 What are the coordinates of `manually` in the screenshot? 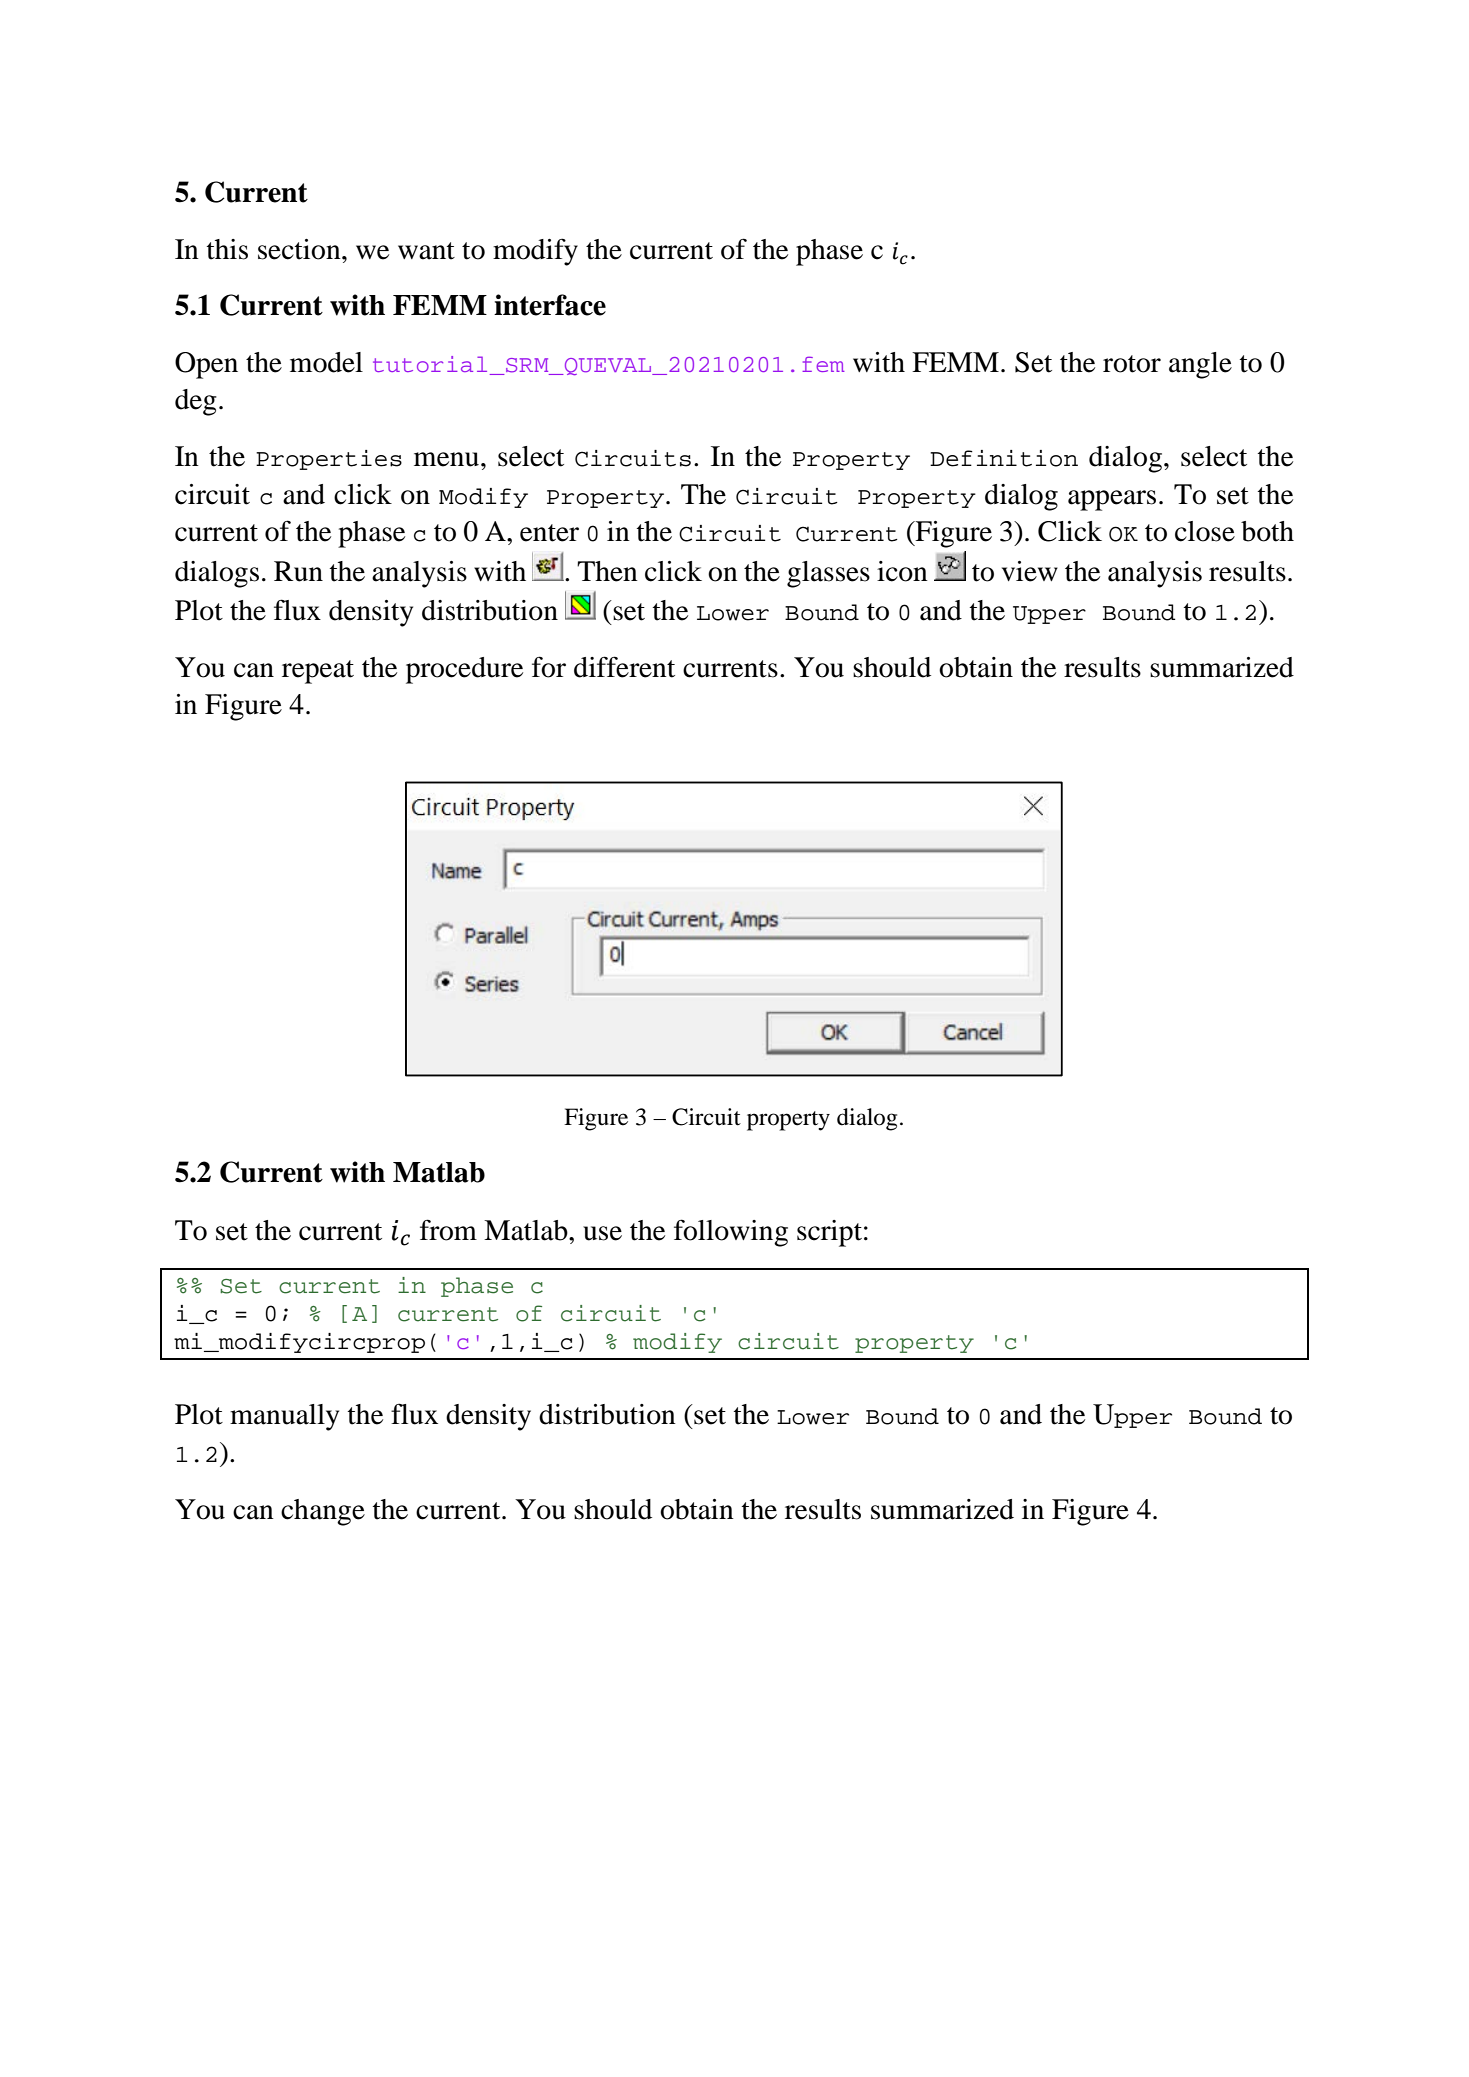 It's located at (284, 1417).
